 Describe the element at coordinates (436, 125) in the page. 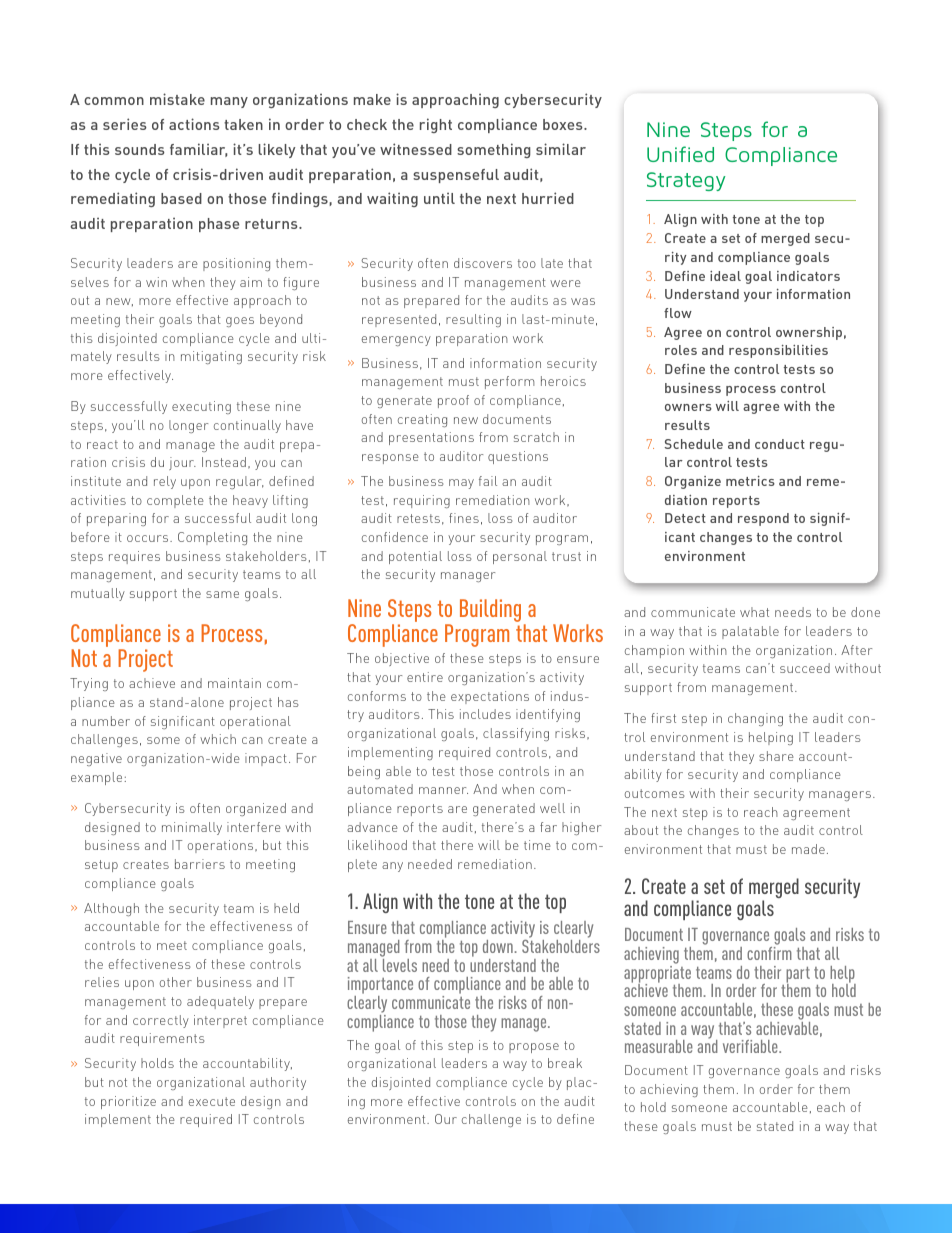

I see `right` at that location.
